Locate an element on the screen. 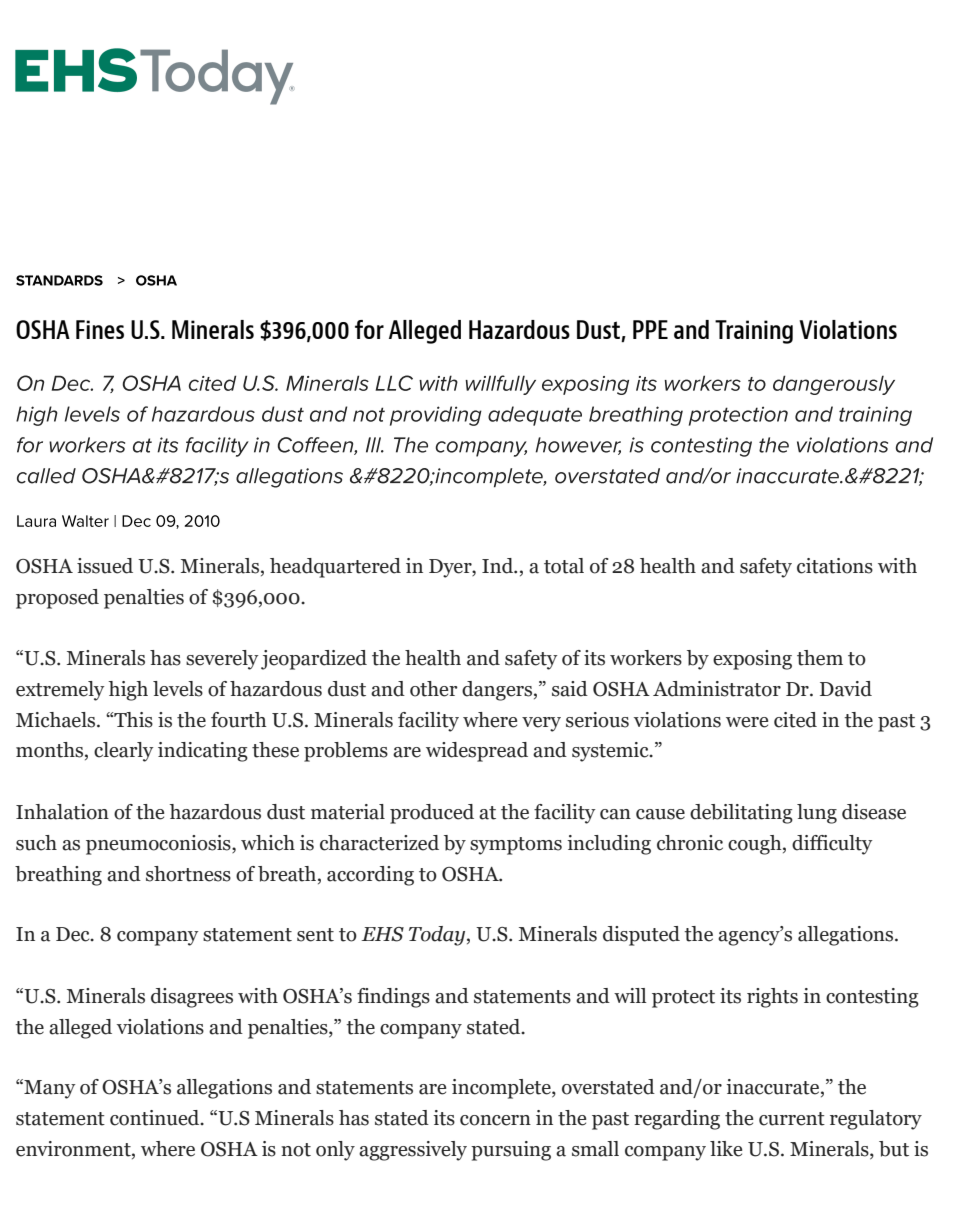 The height and width of the screenshot is (1232, 953). citations is located at coordinates (835, 566).
